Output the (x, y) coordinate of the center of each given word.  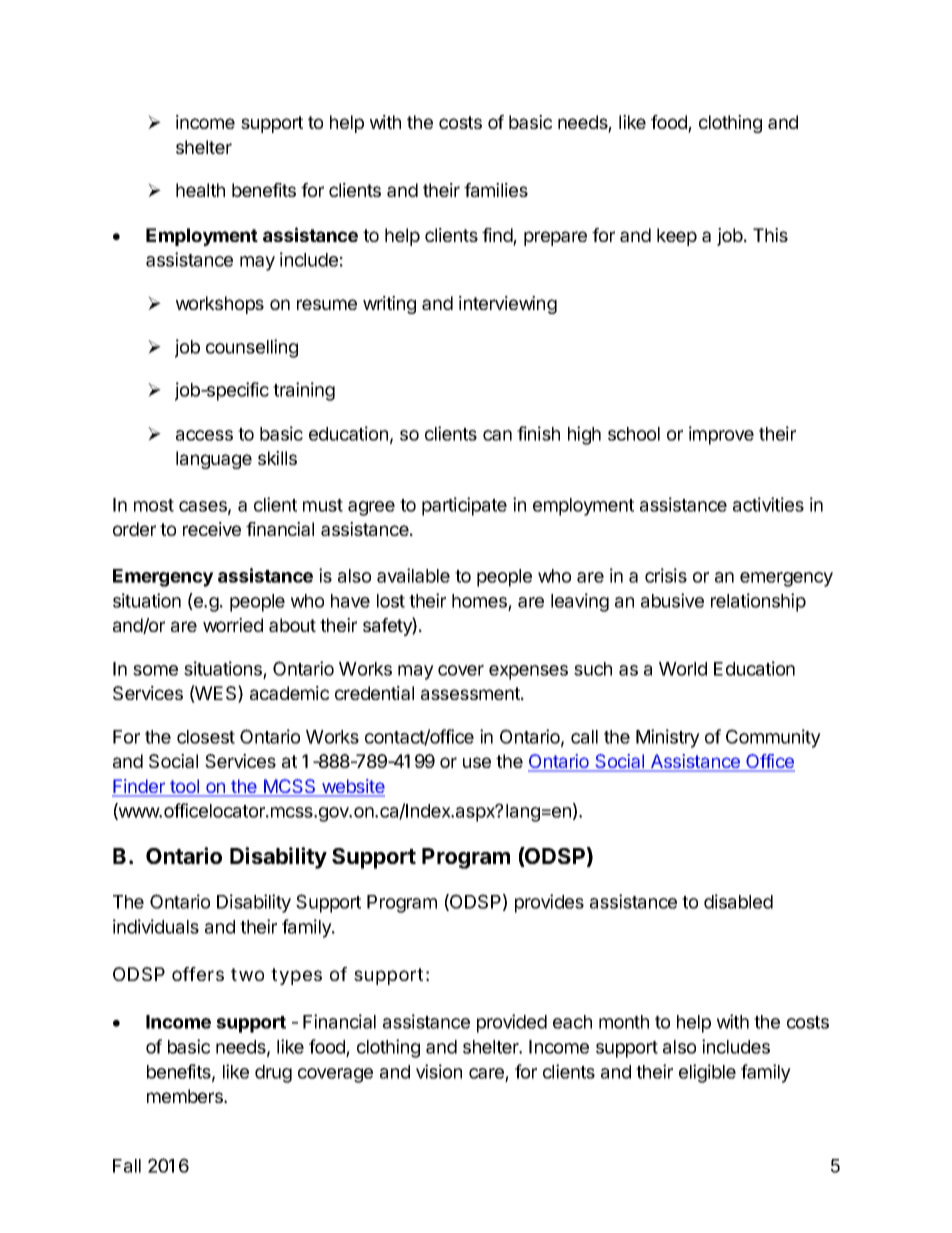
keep (677, 237)
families (496, 190)
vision (439, 1071)
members (186, 1096)
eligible (707, 1073)
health (200, 190)
